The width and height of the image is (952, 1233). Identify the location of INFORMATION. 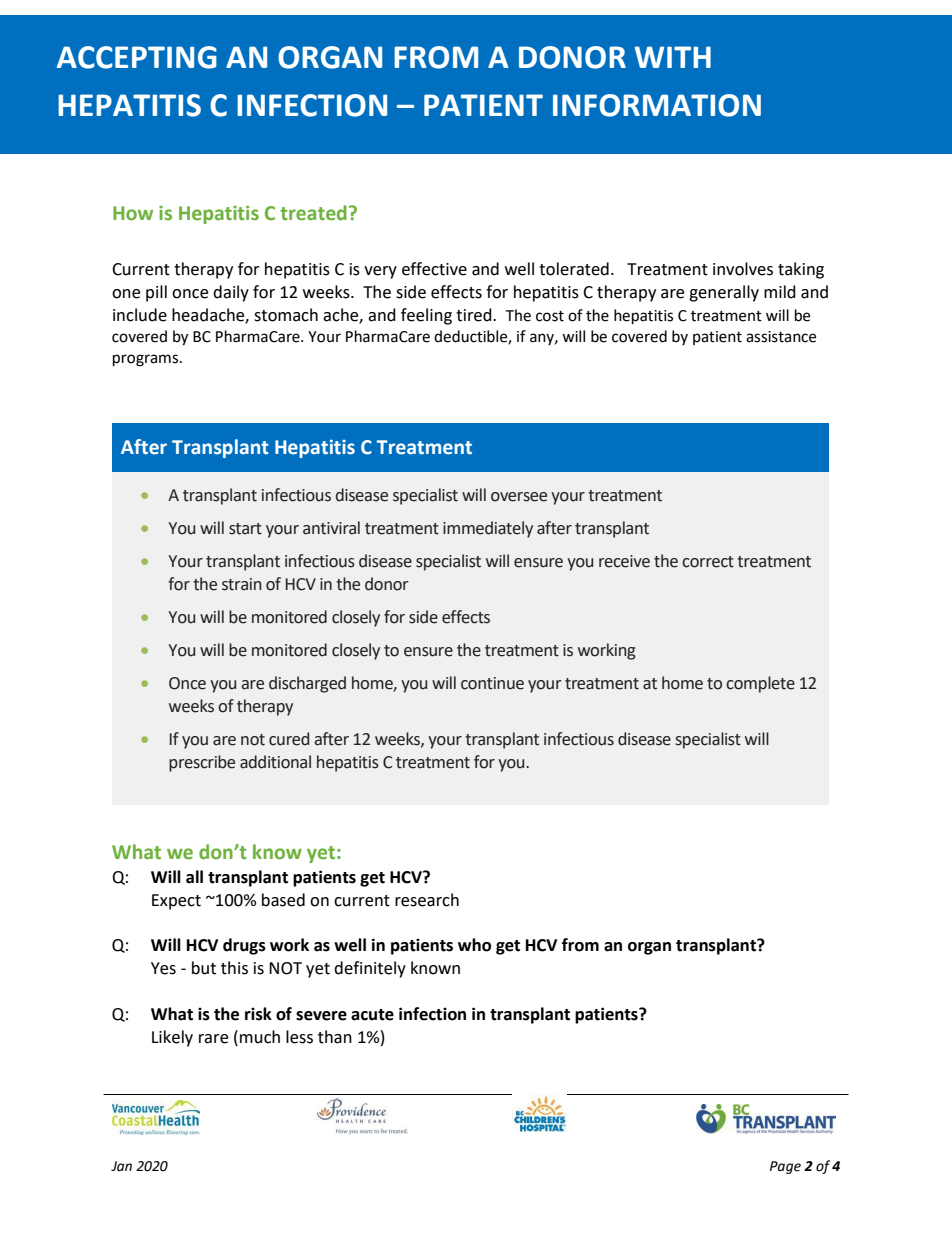
(657, 105).
